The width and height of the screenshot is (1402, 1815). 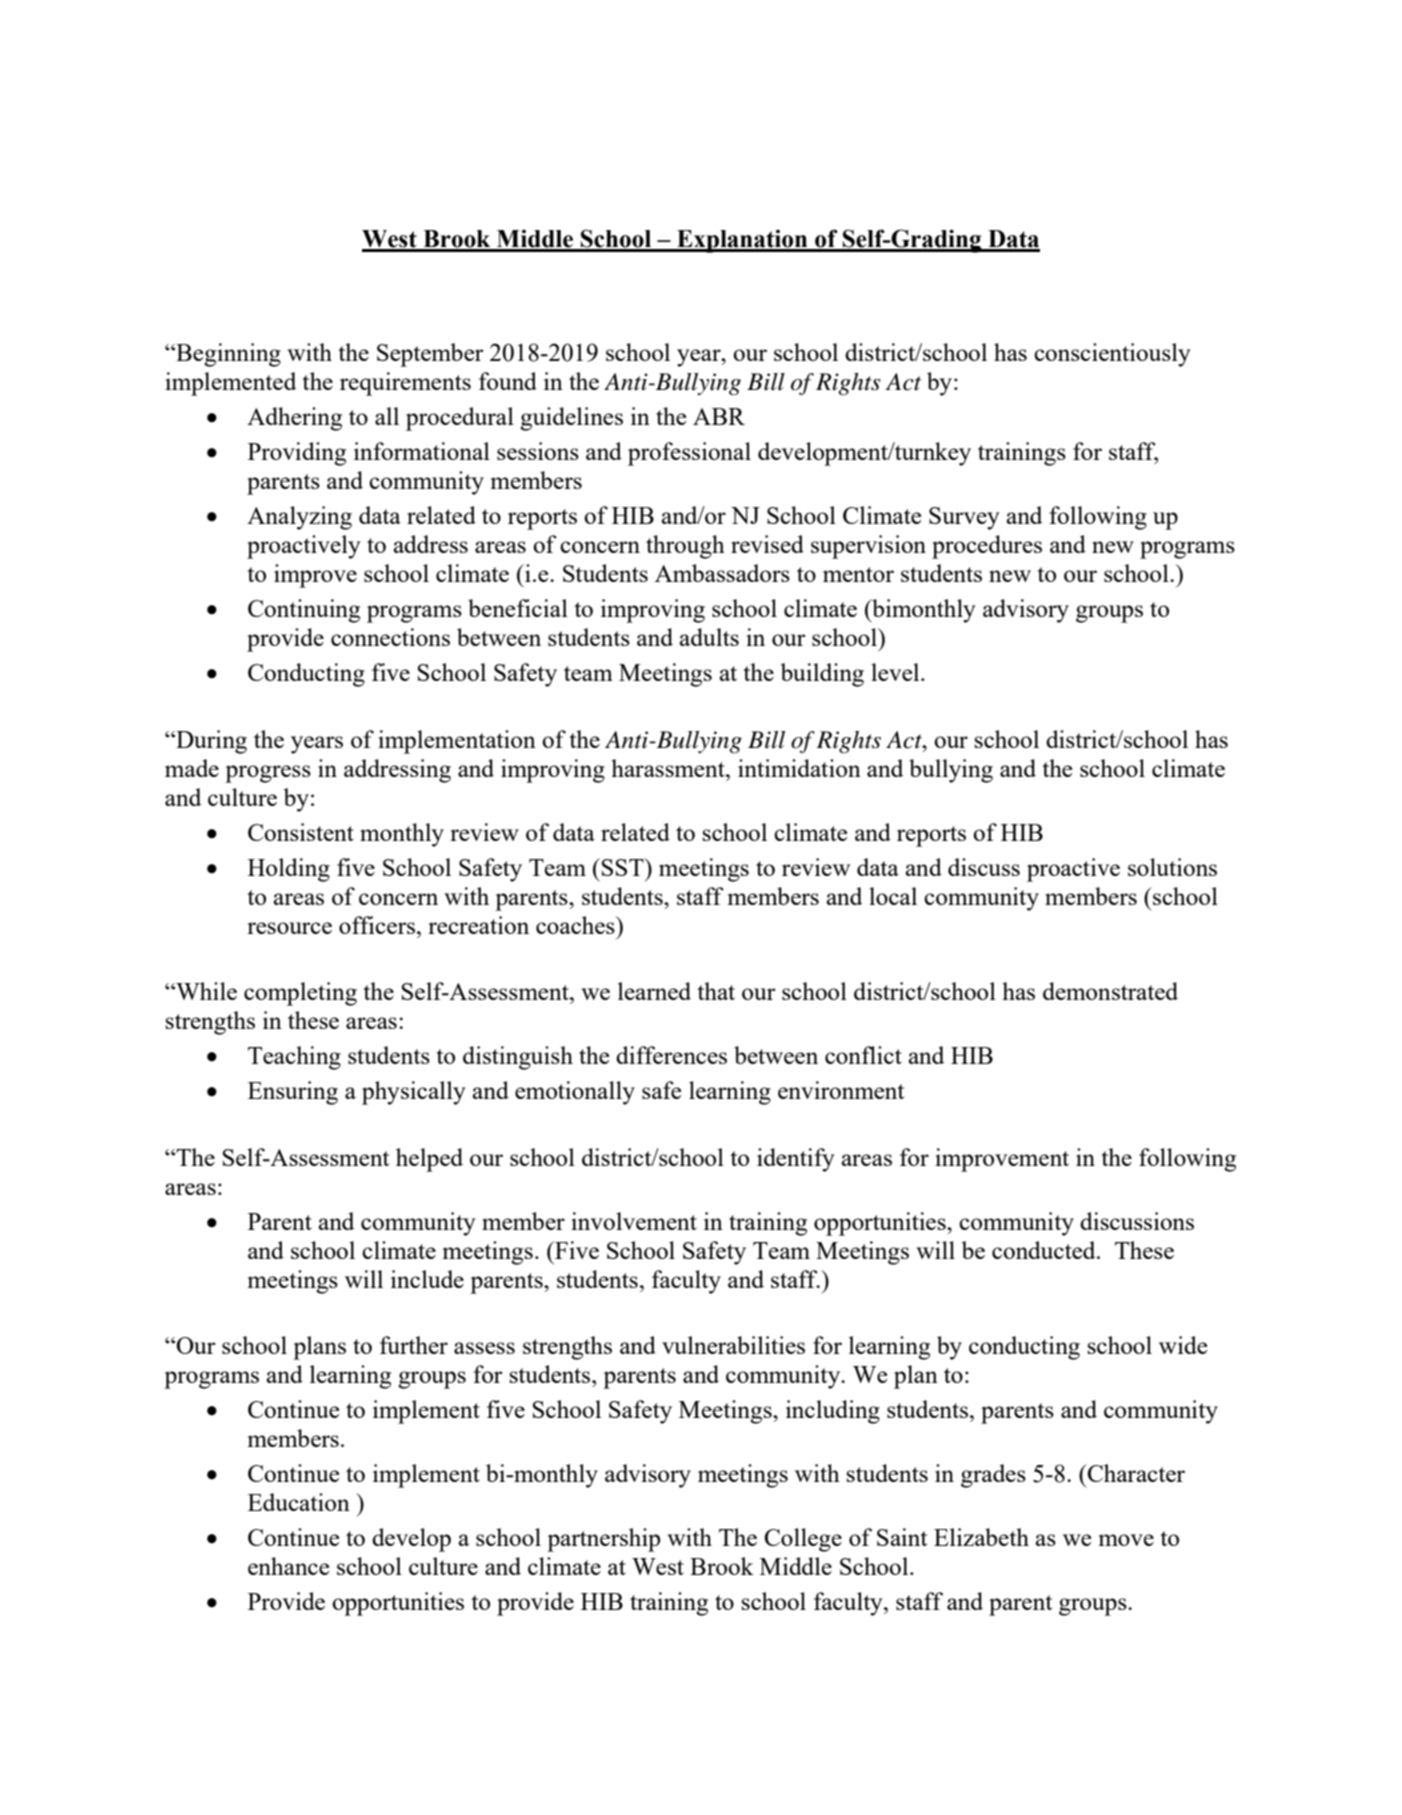 What do you see at coordinates (669, 768) in the screenshot?
I see `harassment` at bounding box center [669, 768].
